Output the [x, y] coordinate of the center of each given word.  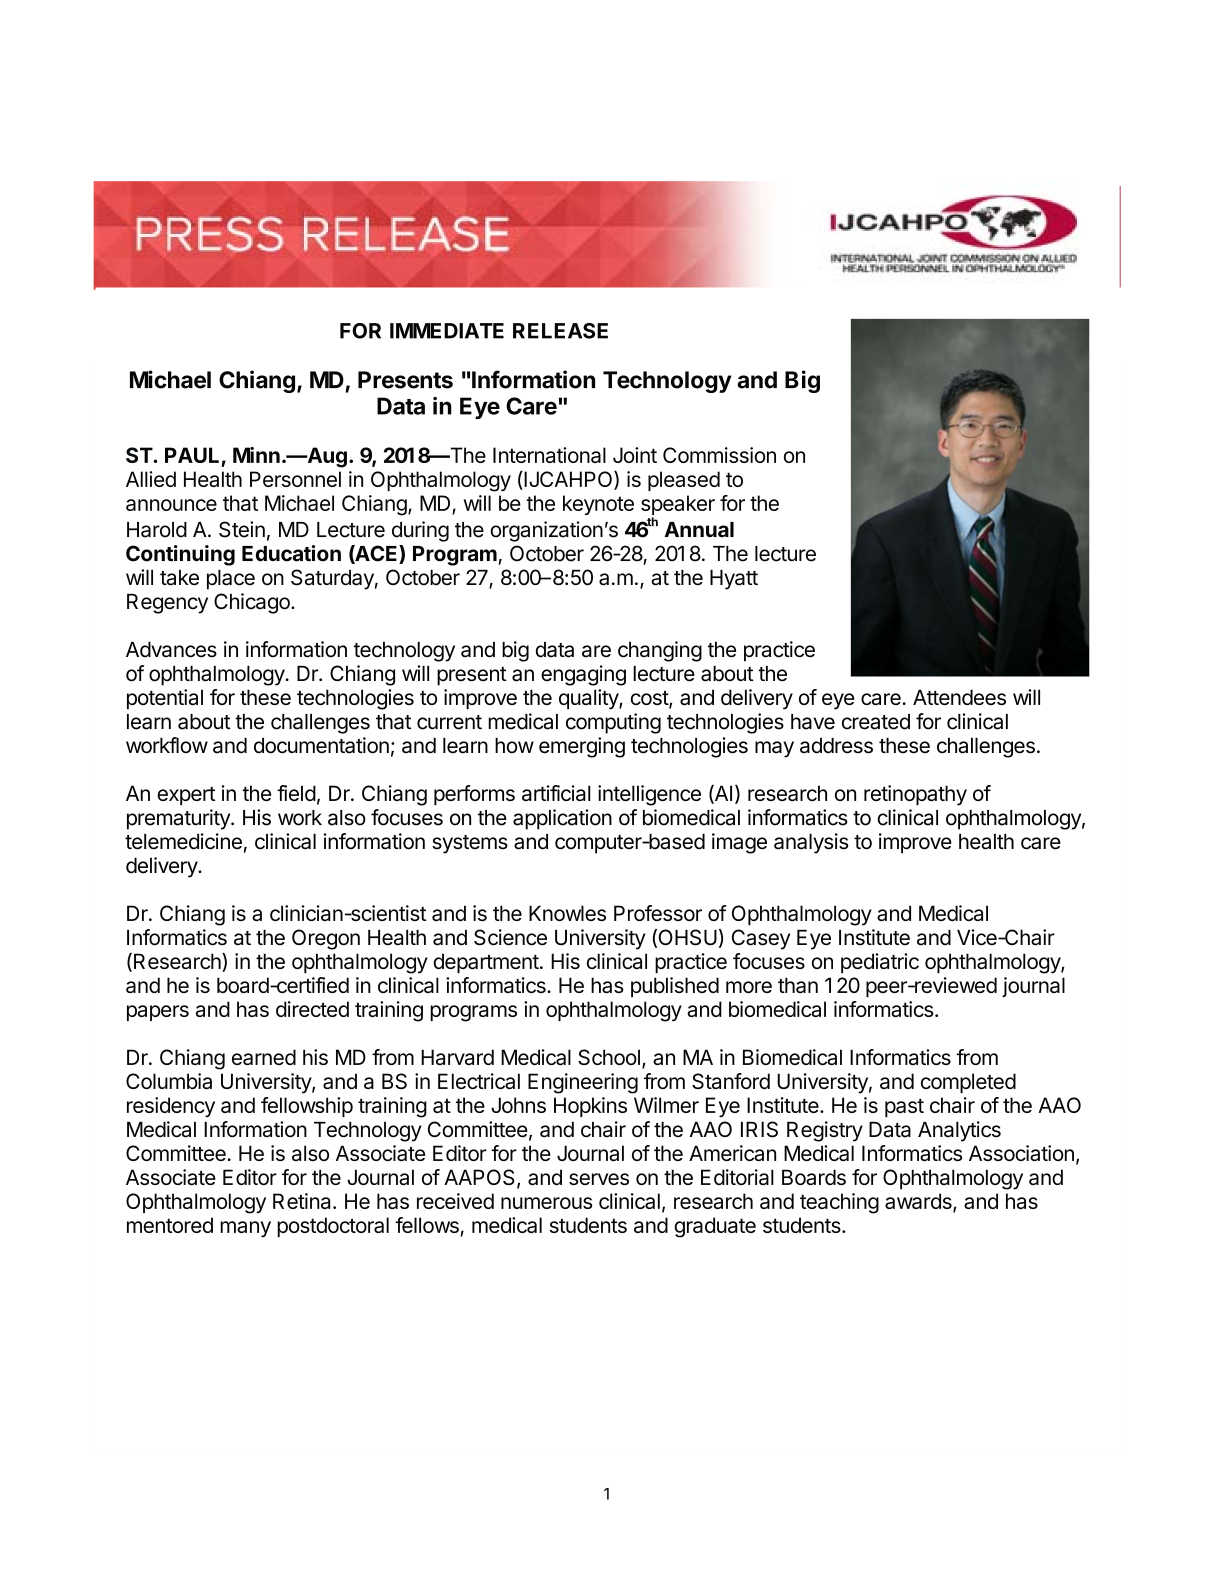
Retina [303, 1201]
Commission [719, 455]
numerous [547, 1203]
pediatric [880, 963]
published [675, 987]
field [296, 793]
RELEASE [560, 331]
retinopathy [915, 795]
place [231, 580]
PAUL [192, 455]
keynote [598, 505]
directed [312, 1009]
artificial [556, 793]
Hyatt [734, 580]
